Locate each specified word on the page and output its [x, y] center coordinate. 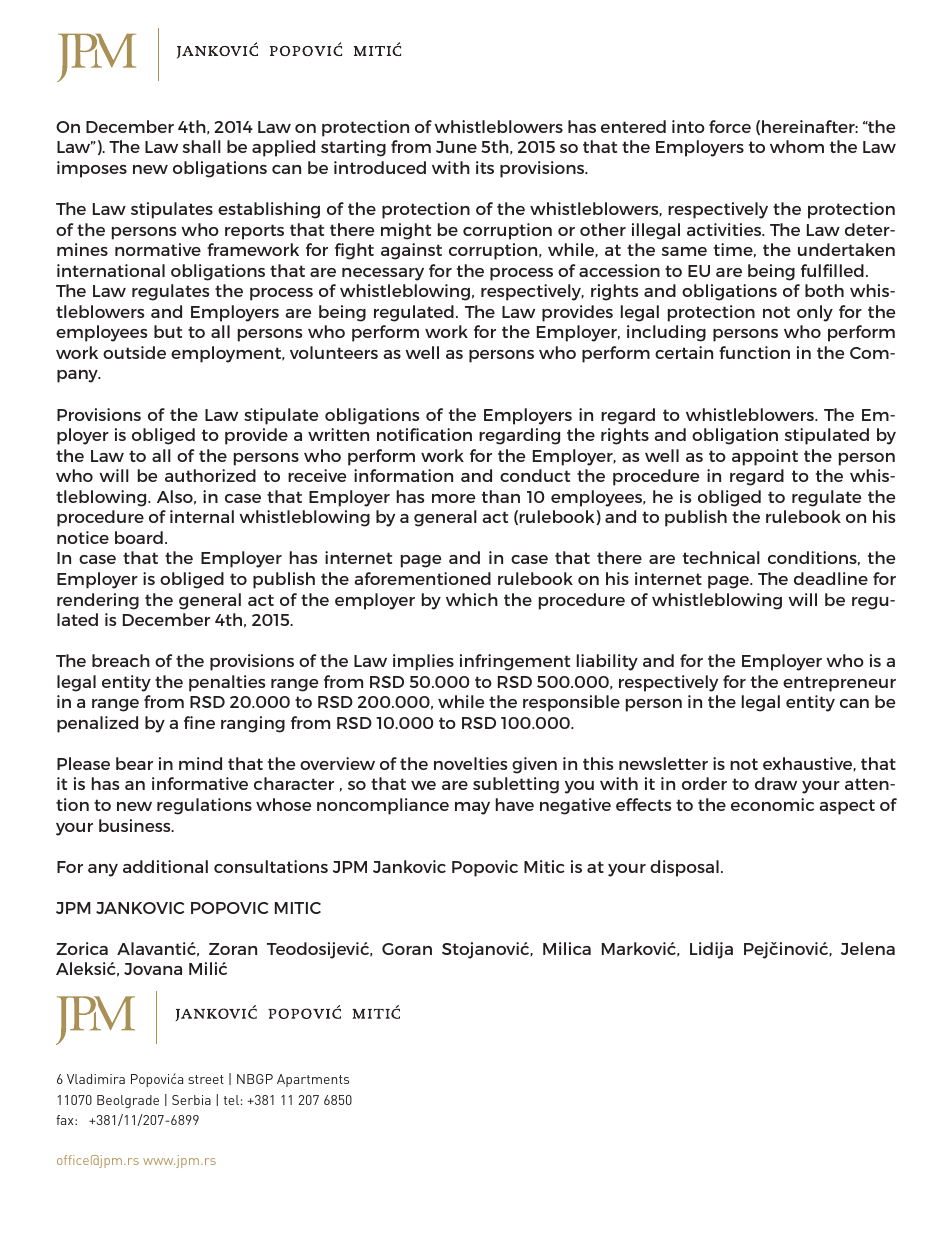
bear [134, 763]
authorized [210, 475]
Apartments [313, 1080]
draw [776, 783]
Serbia [191, 1100]
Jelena [868, 948]
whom [797, 146]
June [456, 147]
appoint [765, 457]
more [453, 498]
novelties [470, 763]
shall [202, 146]
